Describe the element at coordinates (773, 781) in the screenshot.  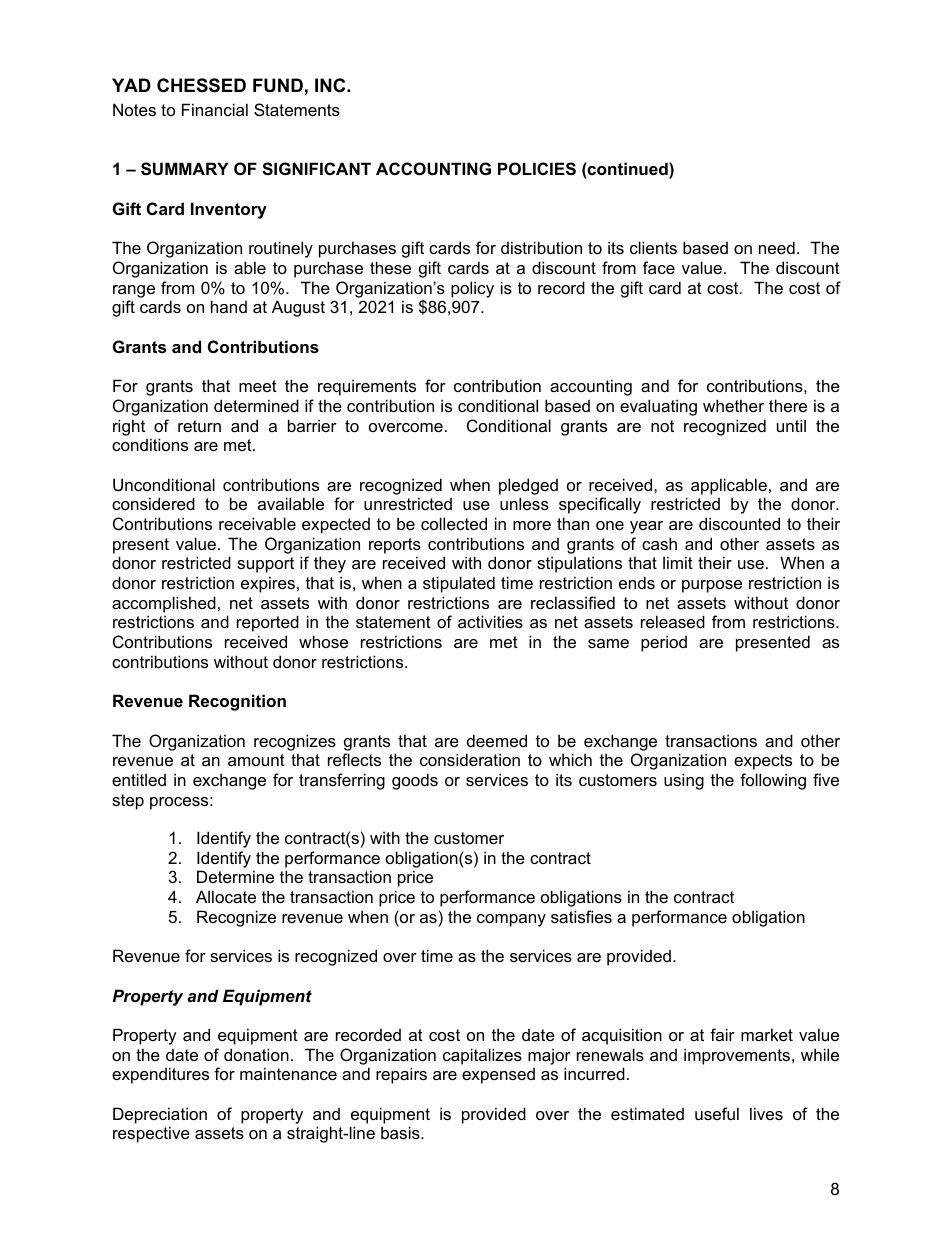
I see `following` at that location.
